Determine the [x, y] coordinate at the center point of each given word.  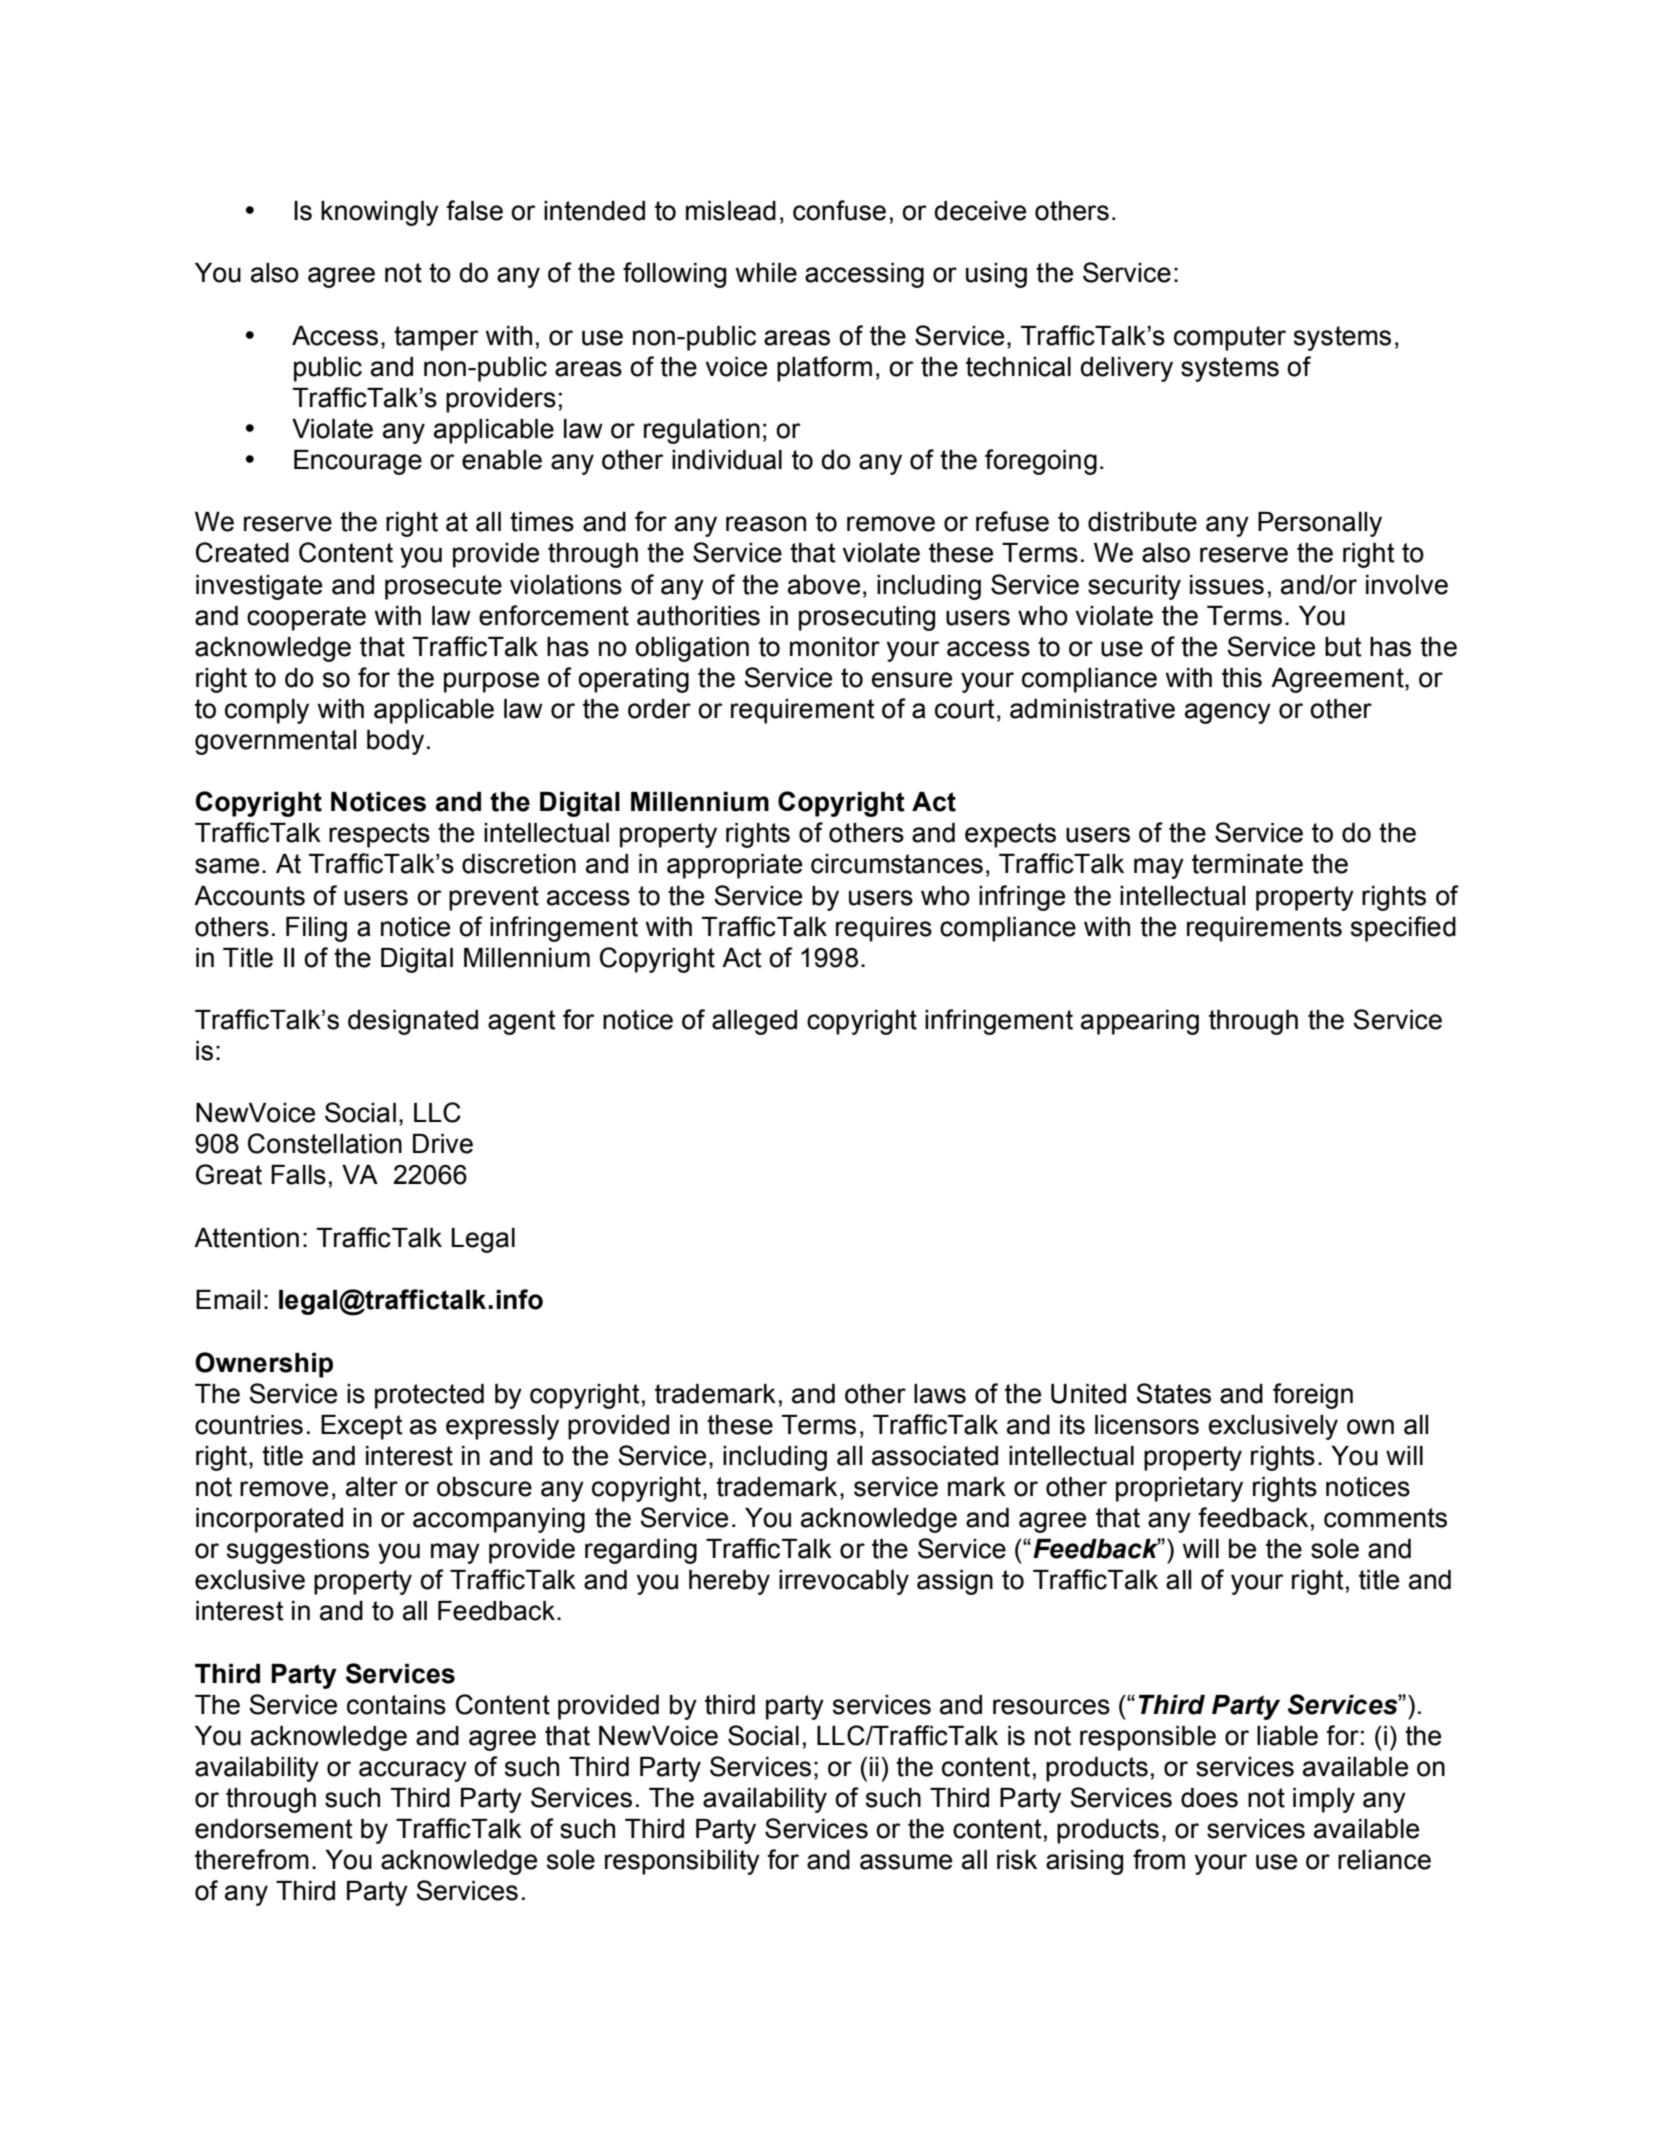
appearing [1140, 1022]
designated [413, 1022]
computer [1230, 338]
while [766, 273]
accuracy [413, 1771]
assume [906, 1862]
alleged [754, 1022]
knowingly [380, 213]
